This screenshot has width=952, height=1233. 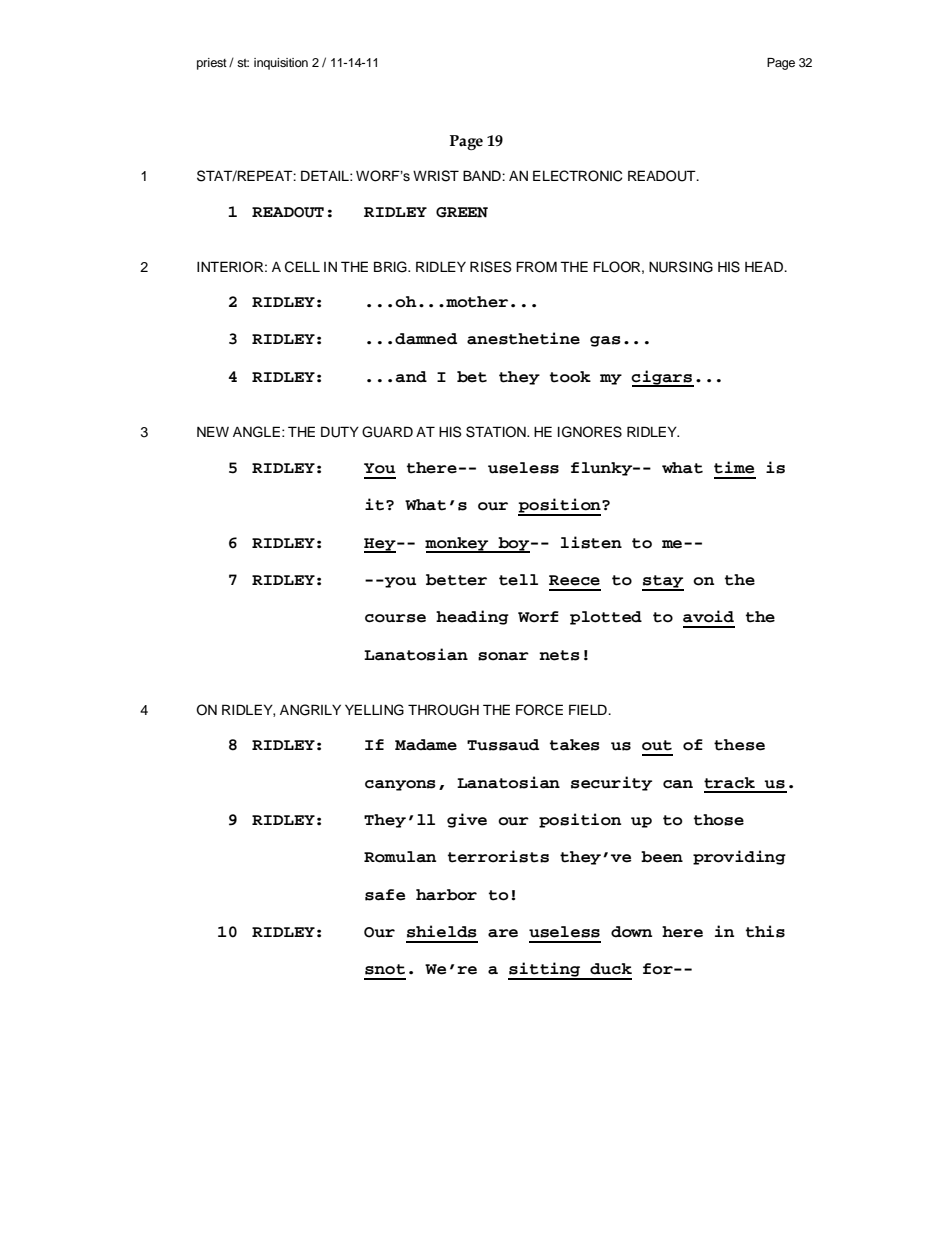 What do you see at coordinates (340, 432) in the screenshot?
I see `DUTY` at bounding box center [340, 432].
